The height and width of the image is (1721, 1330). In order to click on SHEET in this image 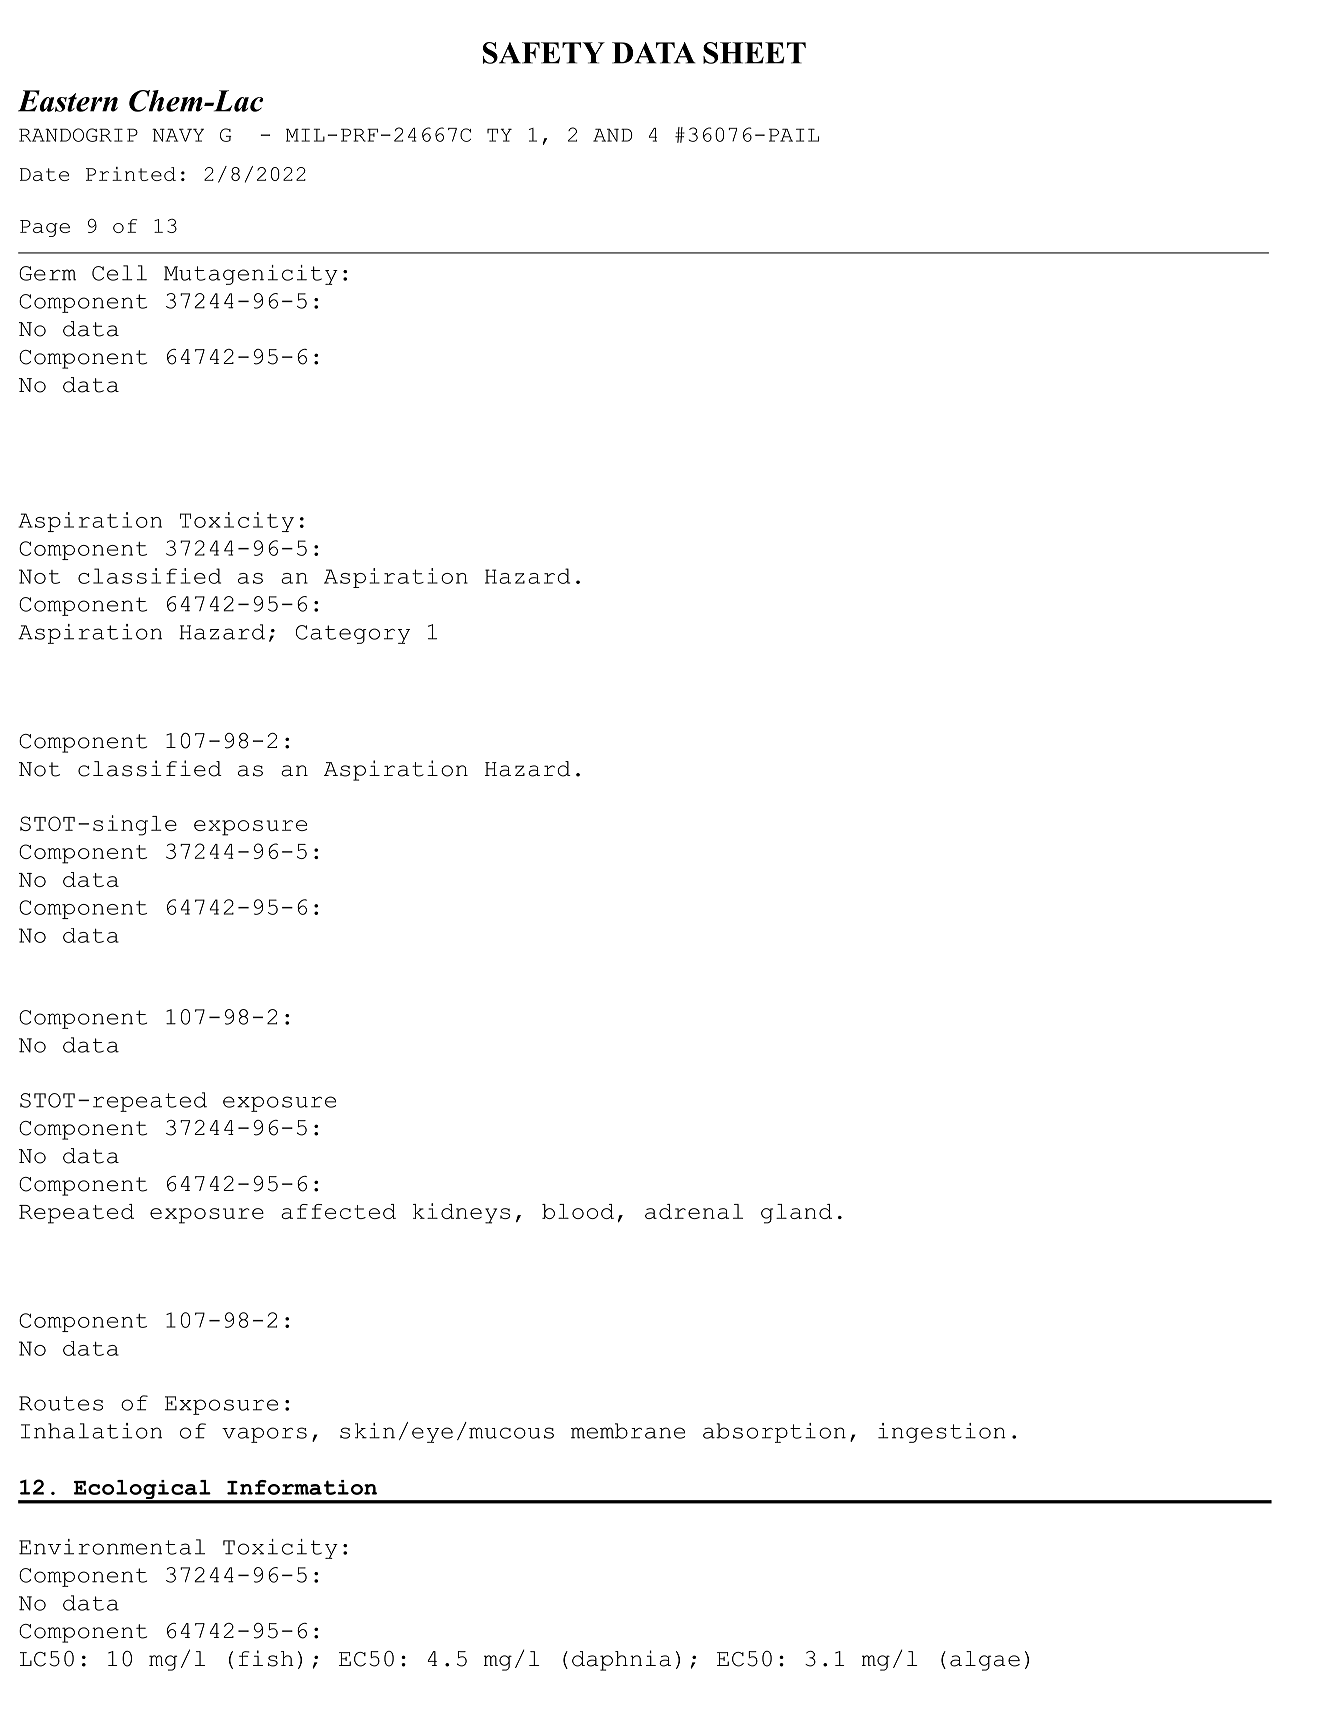, I will do `click(754, 53)`.
